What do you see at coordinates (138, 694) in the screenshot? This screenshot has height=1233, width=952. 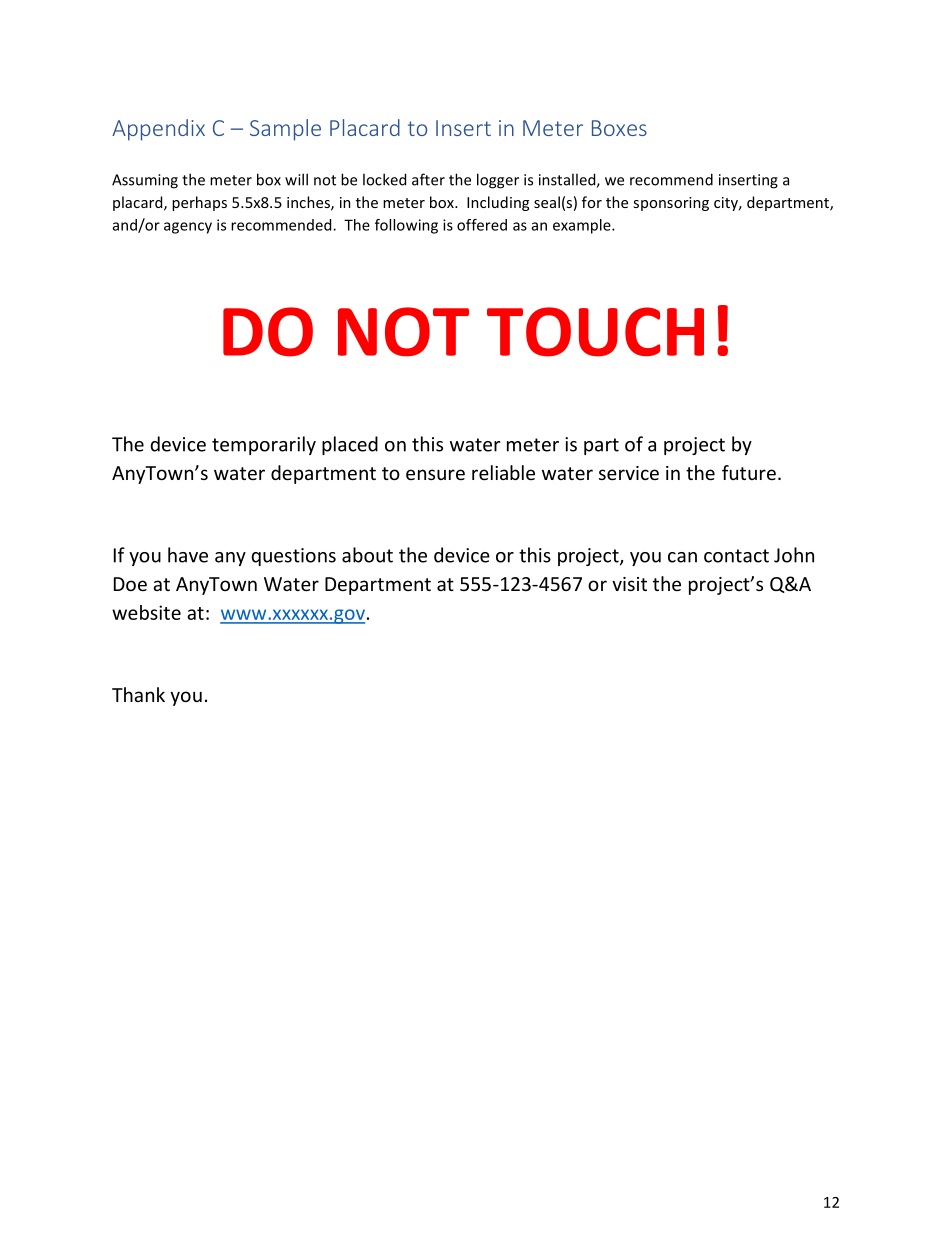 I see `Thank` at bounding box center [138, 694].
